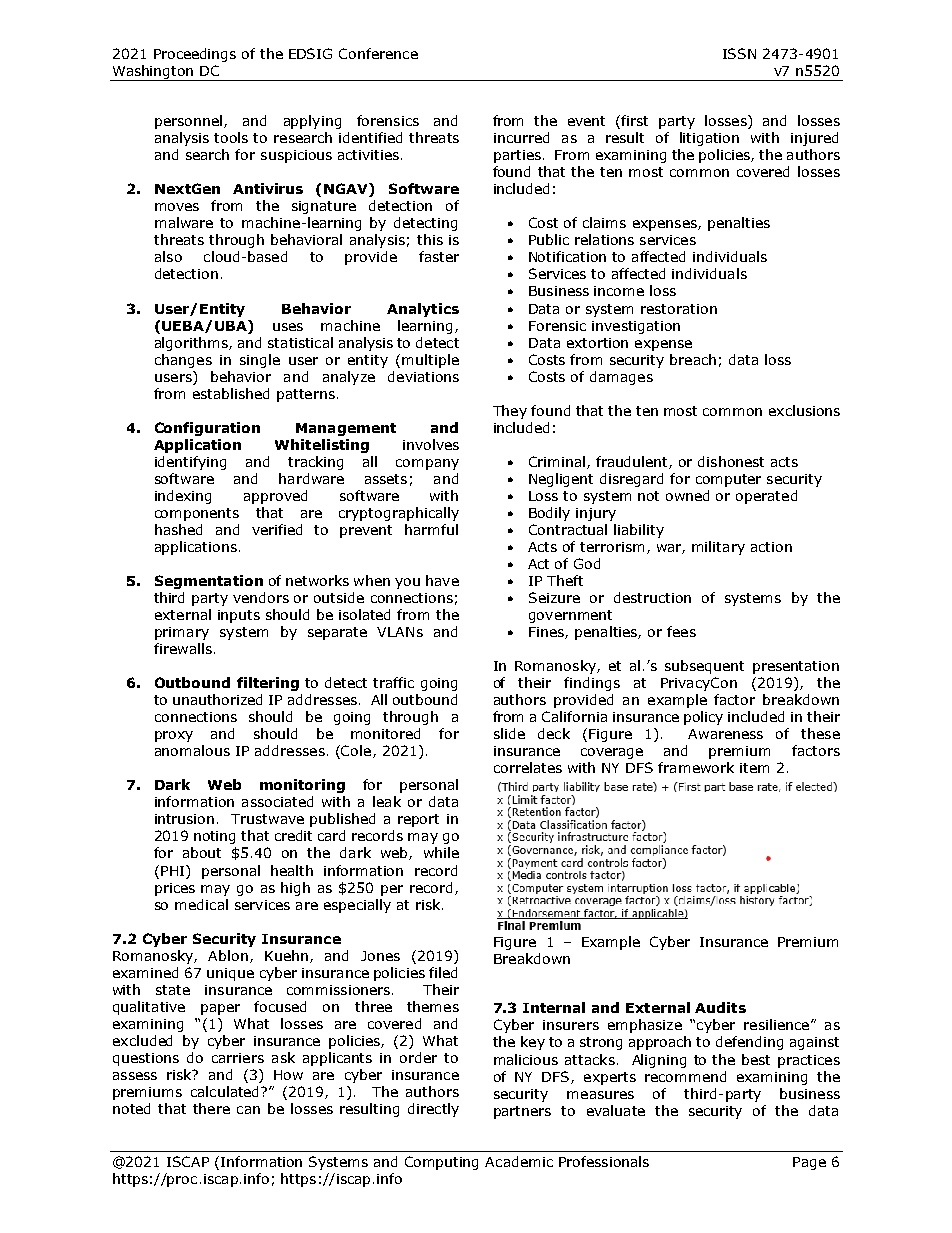 The height and width of the screenshot is (1233, 952). I want to click on while, so click(441, 852).
